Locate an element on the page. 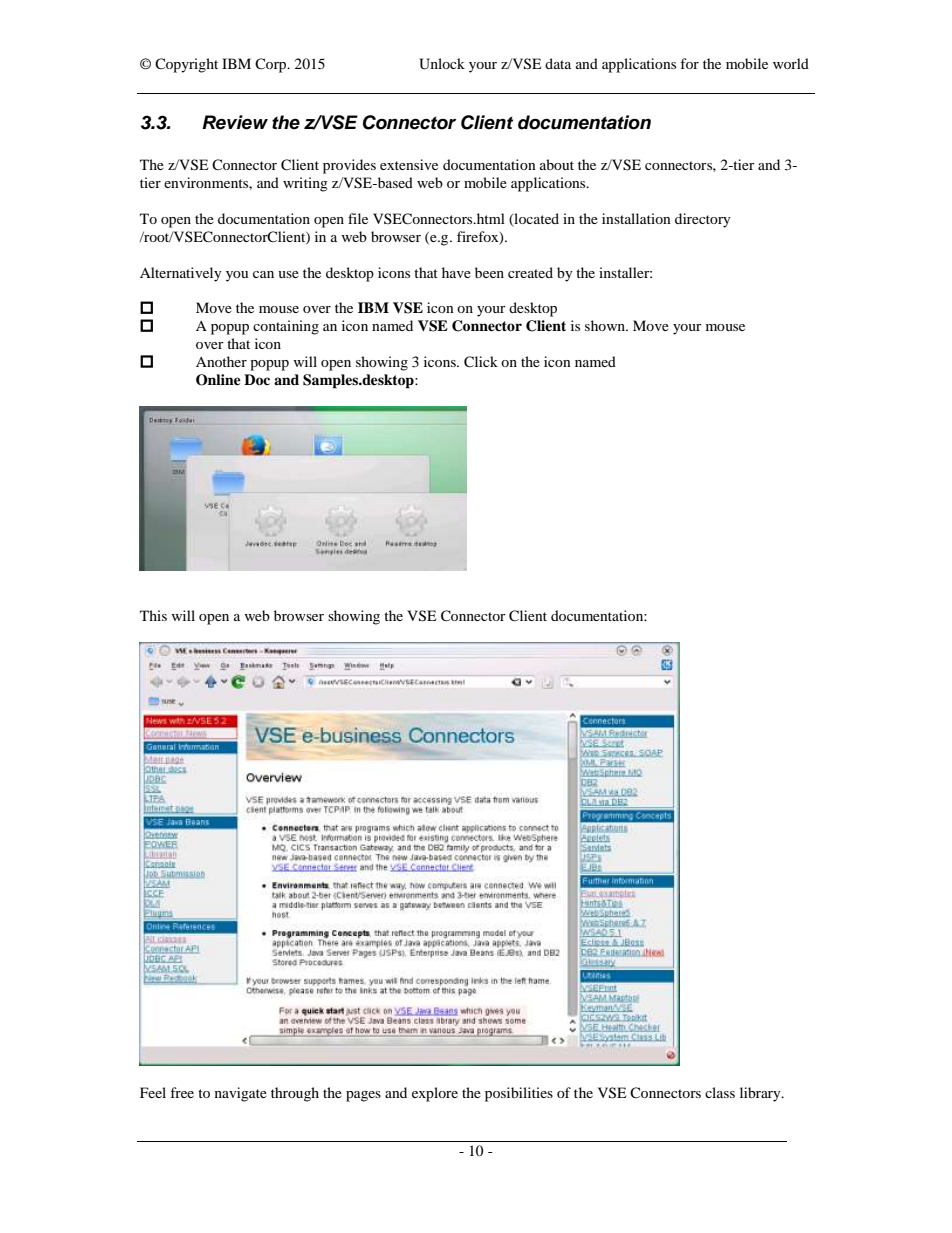 The image size is (952, 1233). explore is located at coordinates (435, 1094).
